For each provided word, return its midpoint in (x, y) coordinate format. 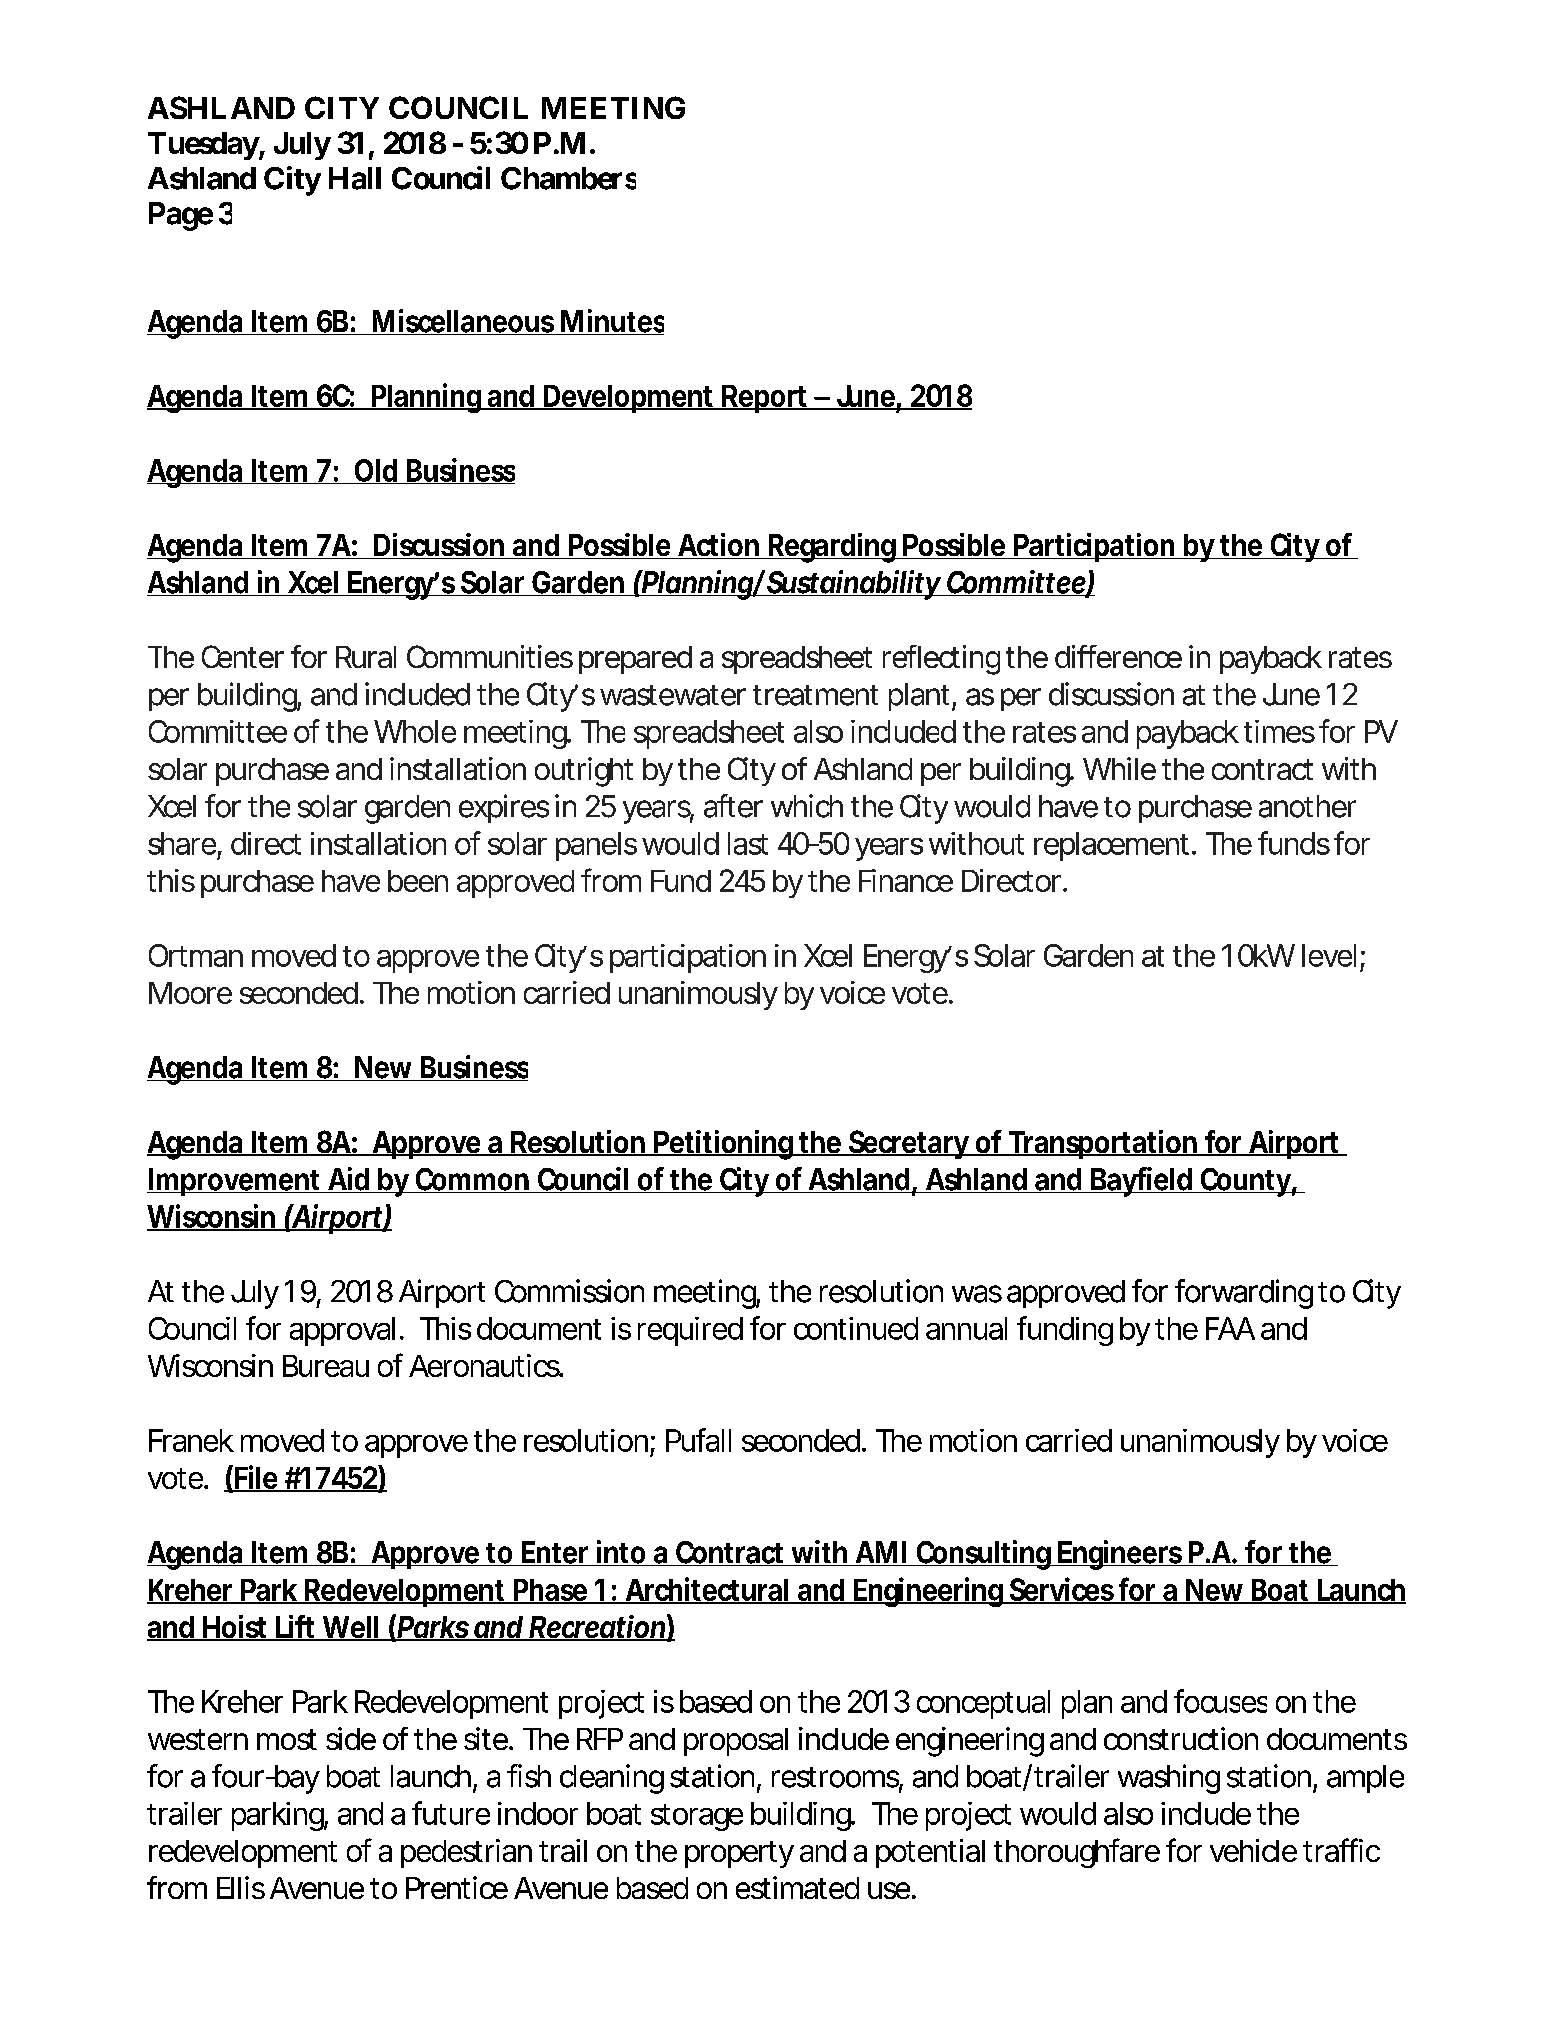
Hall (355, 178)
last (748, 843)
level (1329, 955)
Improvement (234, 1182)
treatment (815, 695)
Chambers (568, 178)
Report (764, 399)
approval (342, 1331)
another (1307, 806)
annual (966, 1328)
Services (1060, 1590)
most (287, 1739)
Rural (366, 657)
